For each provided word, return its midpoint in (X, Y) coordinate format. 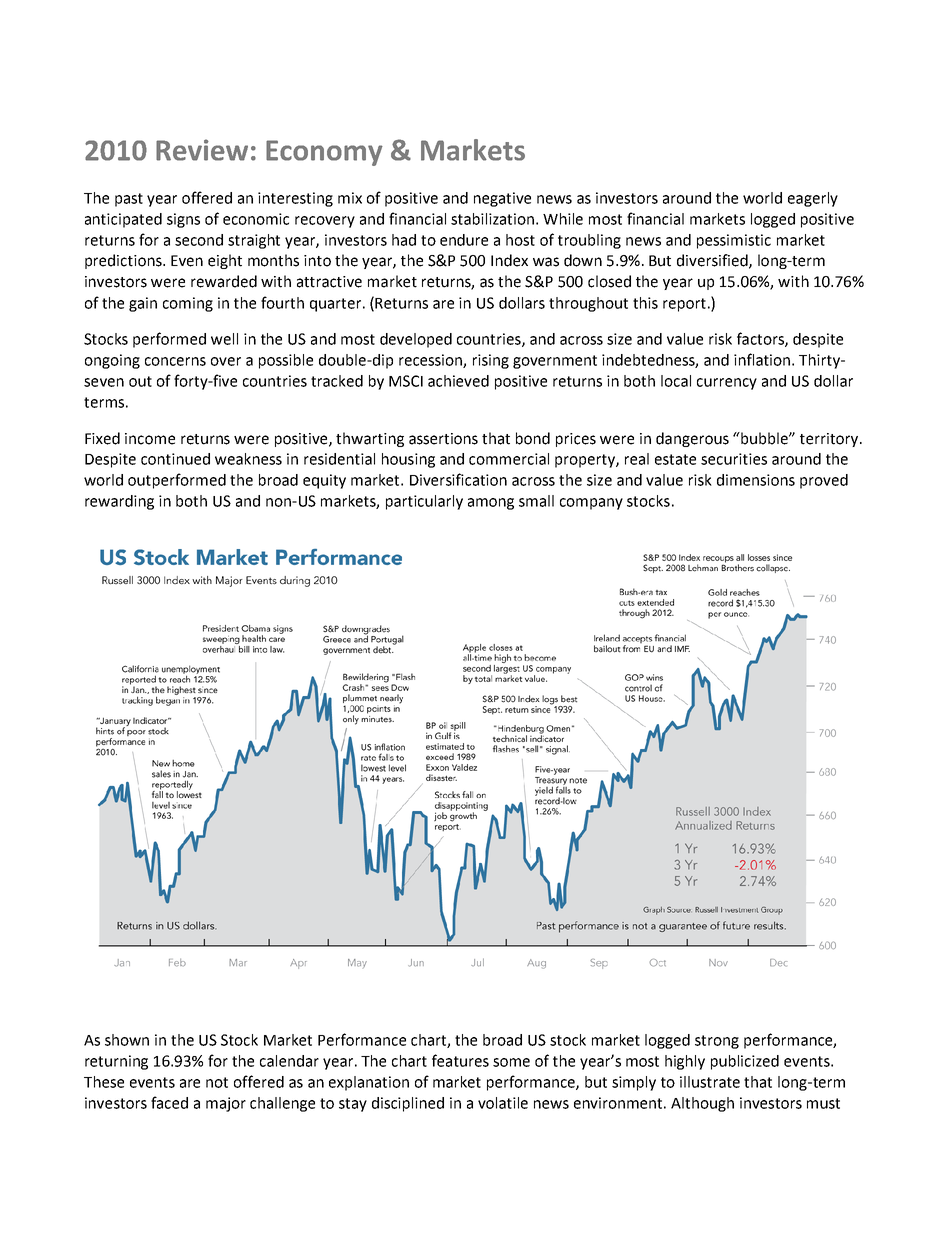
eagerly (813, 199)
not (217, 1082)
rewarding (119, 502)
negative (502, 199)
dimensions (756, 480)
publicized (745, 1062)
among (491, 504)
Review (202, 150)
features (460, 1060)
